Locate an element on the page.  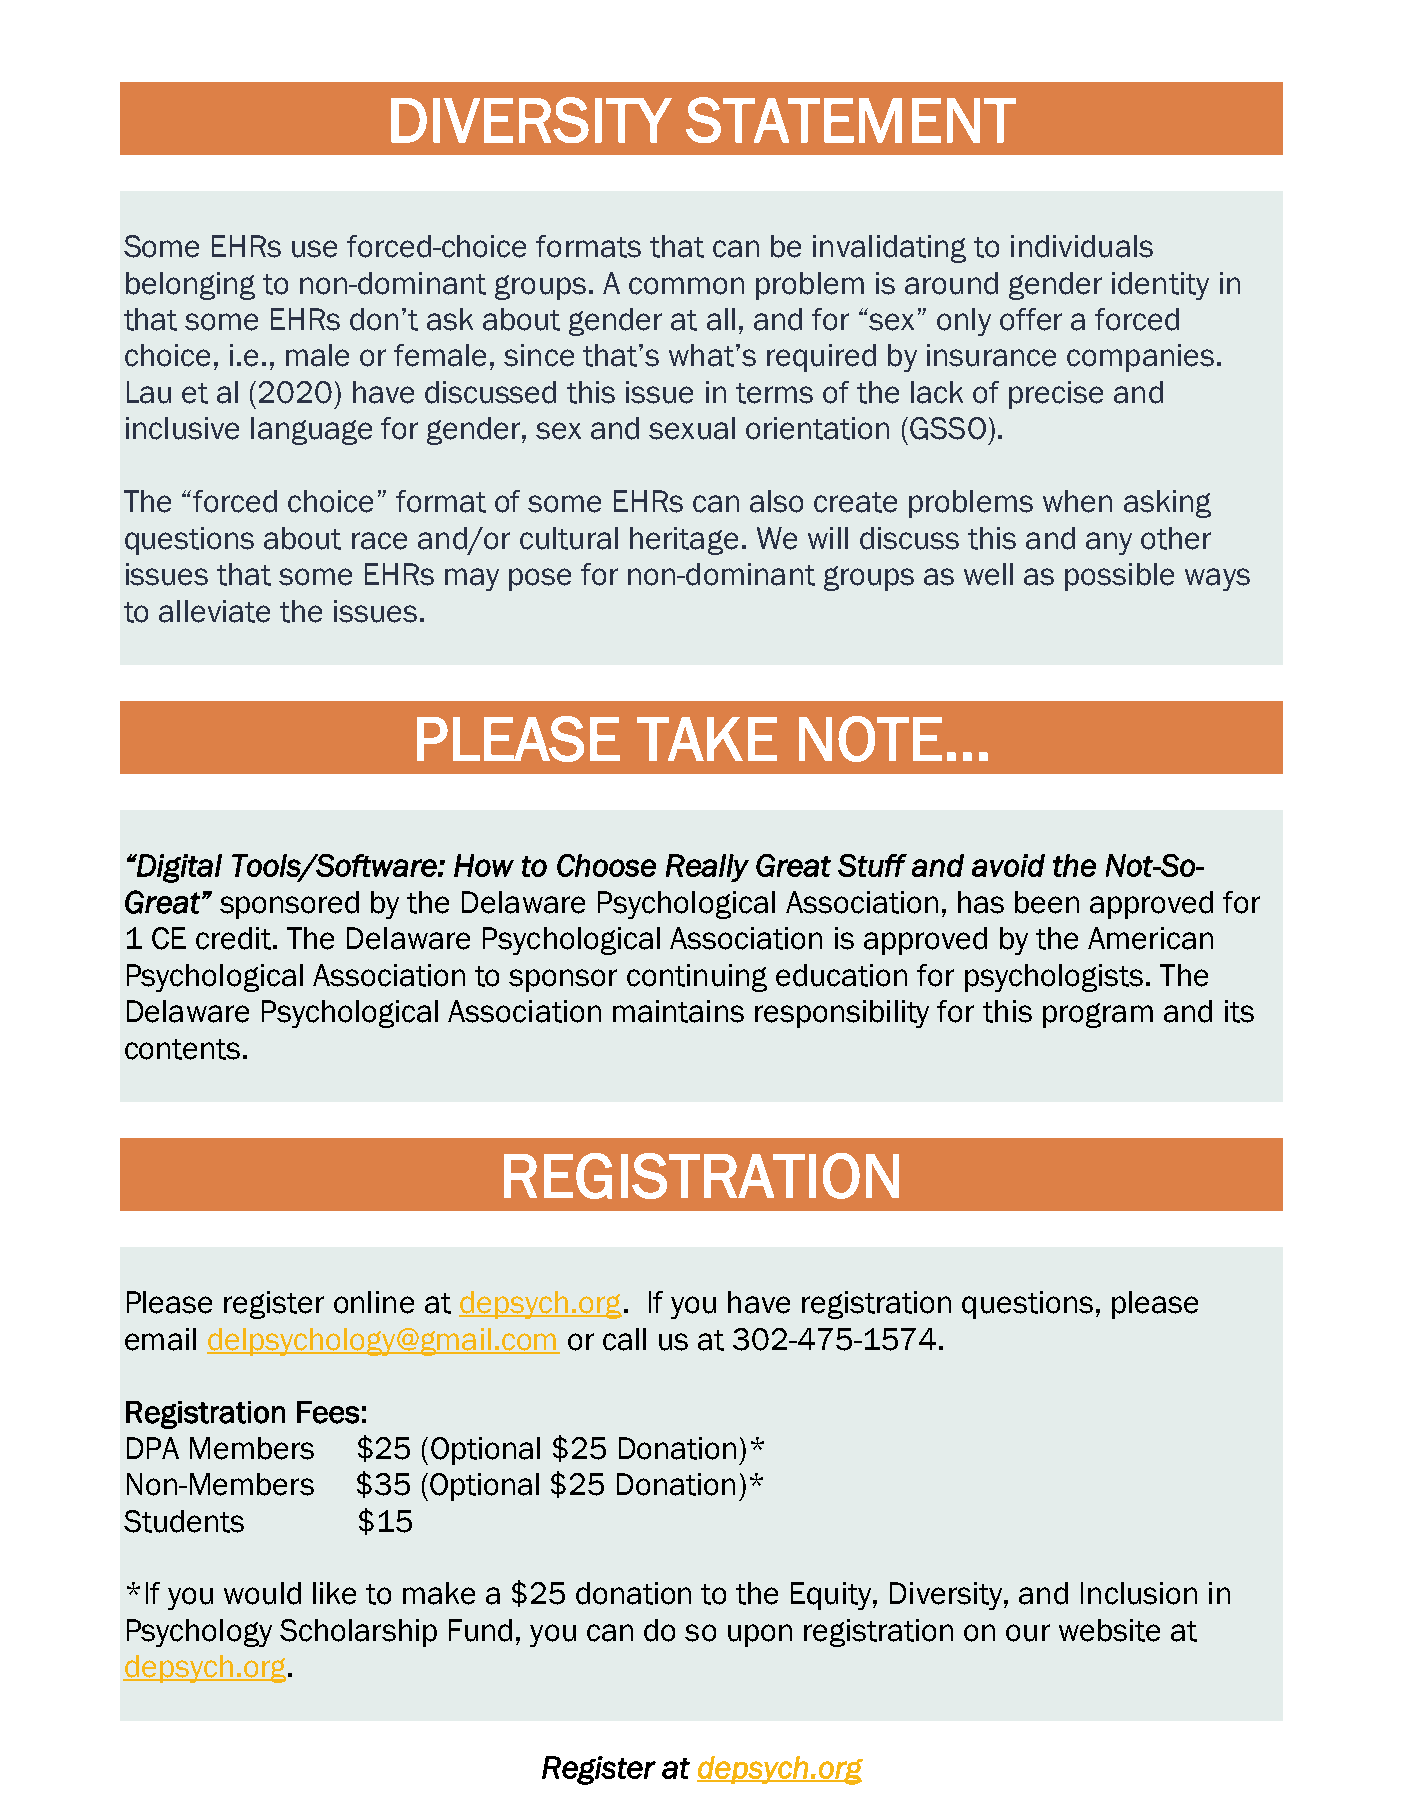
STATEMENT is located at coordinates (851, 120).
